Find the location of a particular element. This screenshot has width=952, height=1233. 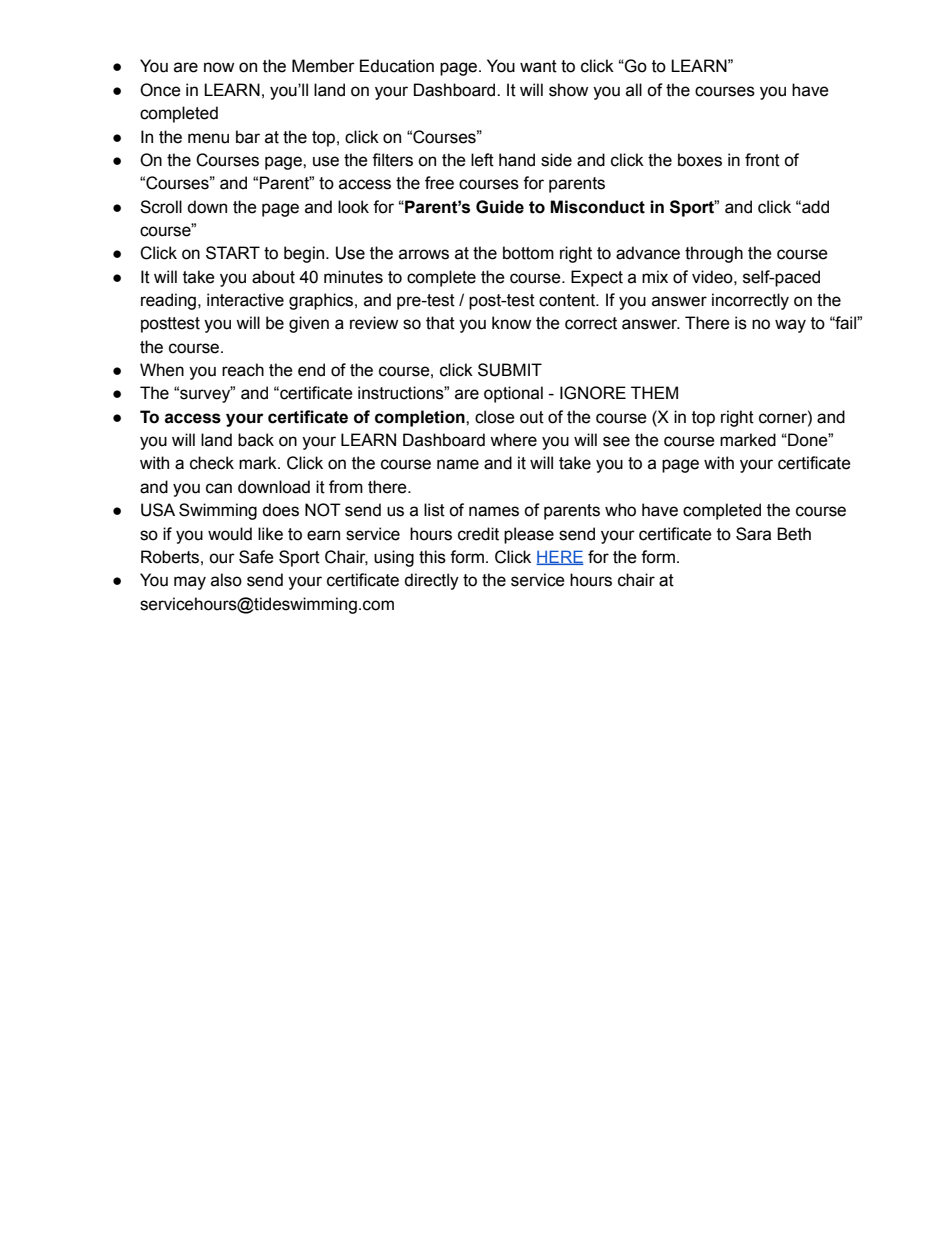

interactive is located at coordinates (245, 300).
